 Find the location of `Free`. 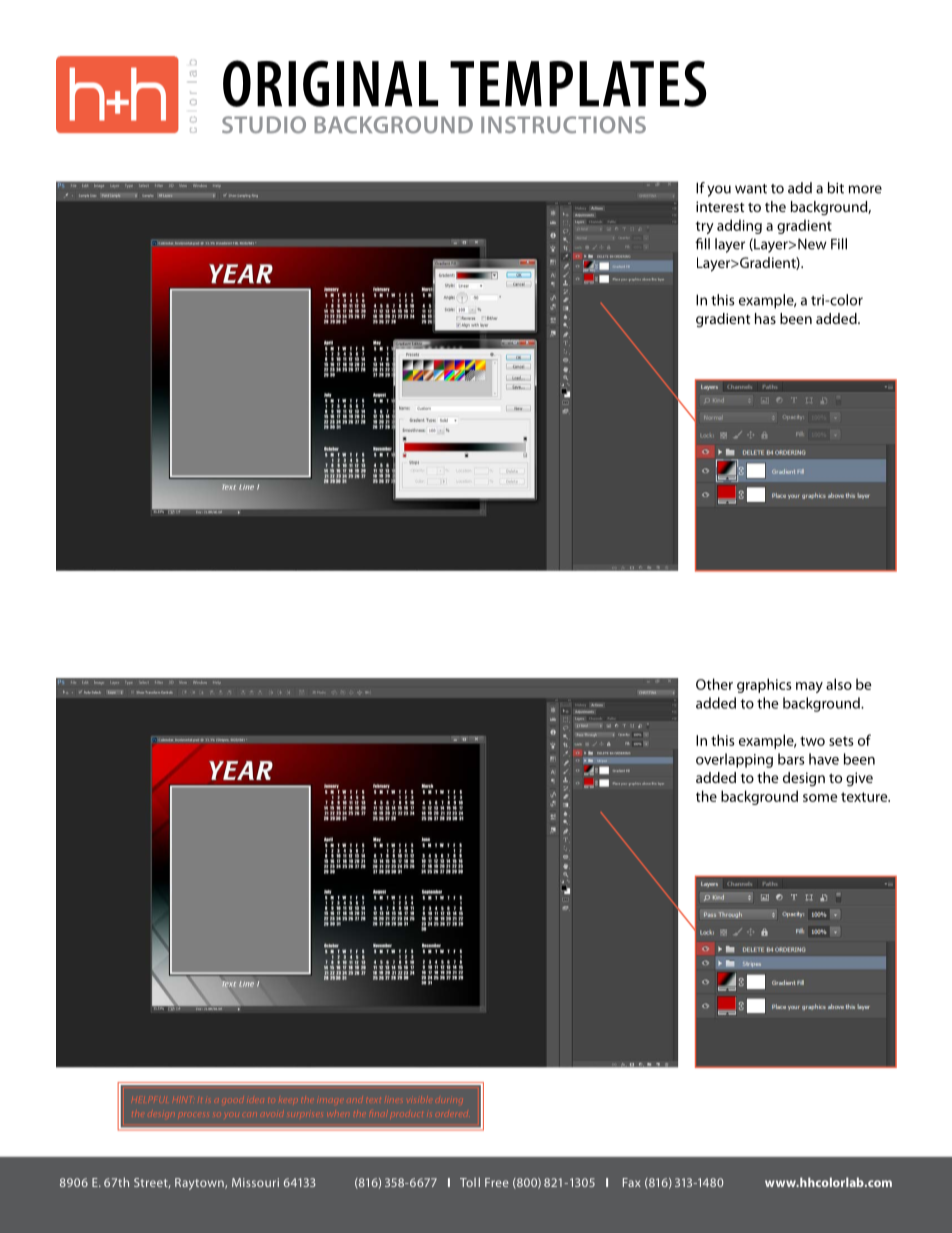

Free is located at coordinates (497, 1182).
